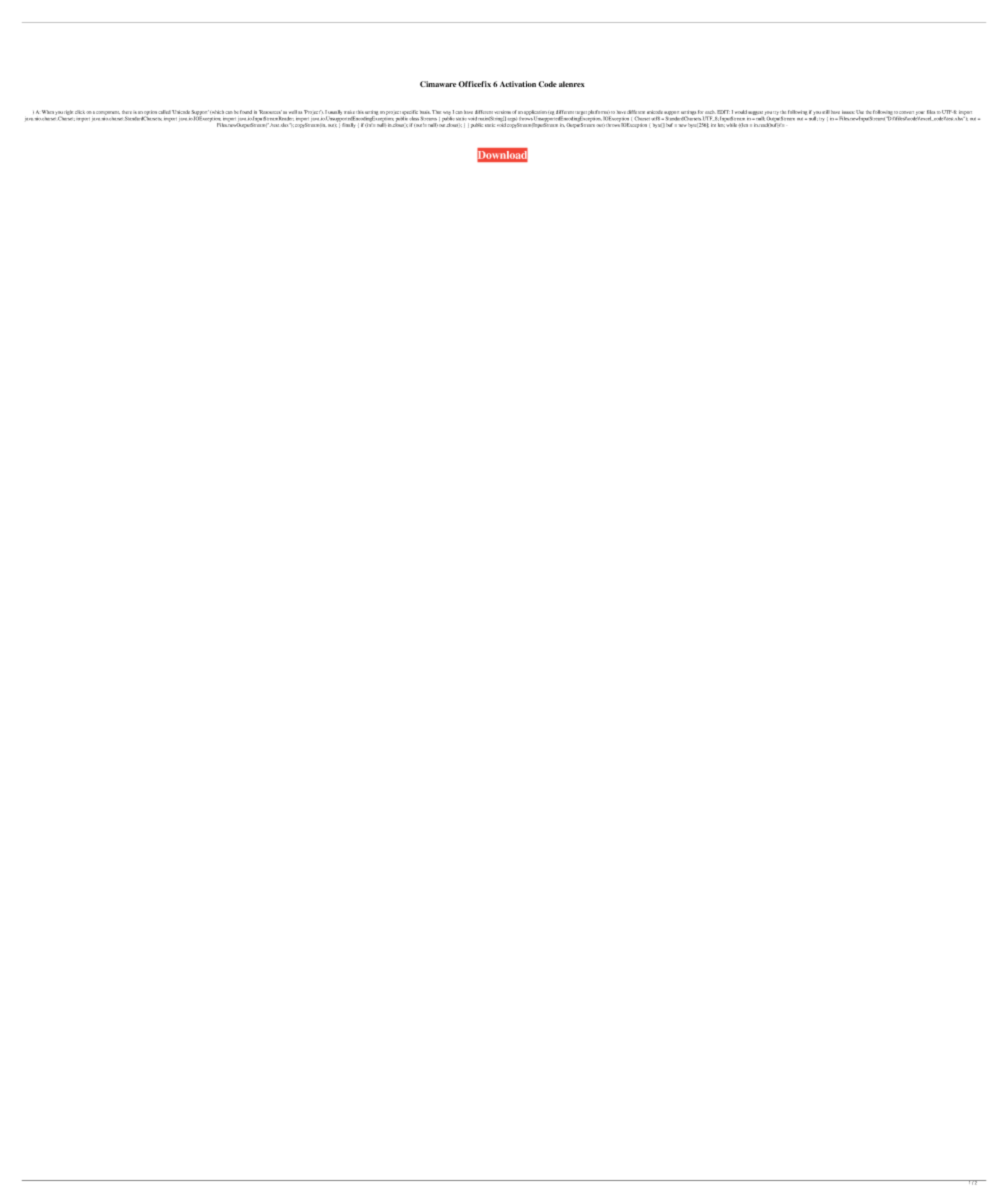 This document has height=1195, width=1008. What do you see at coordinates (826, 112) in the document?
I see `still` at bounding box center [826, 112].
